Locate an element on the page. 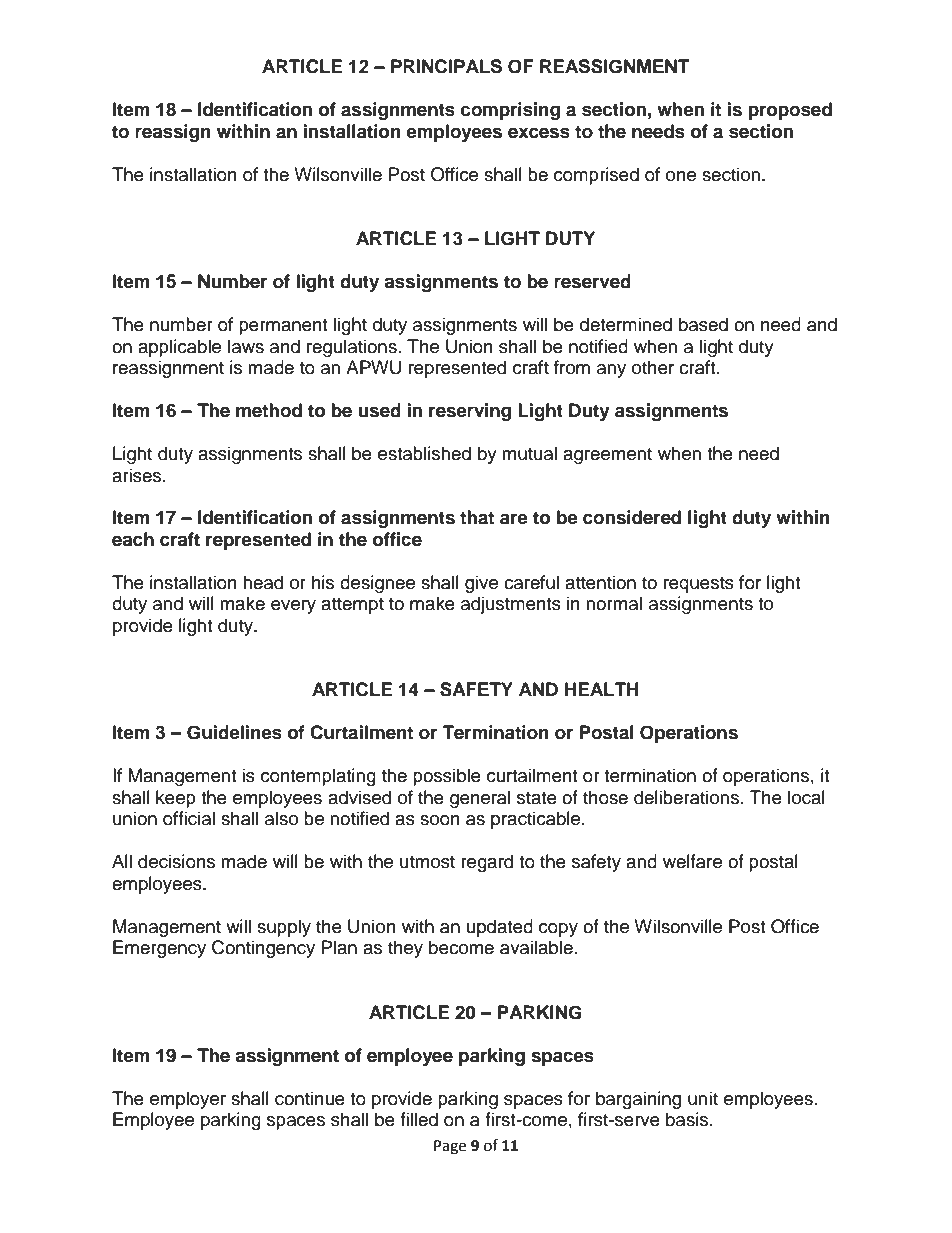  other is located at coordinates (653, 367).
